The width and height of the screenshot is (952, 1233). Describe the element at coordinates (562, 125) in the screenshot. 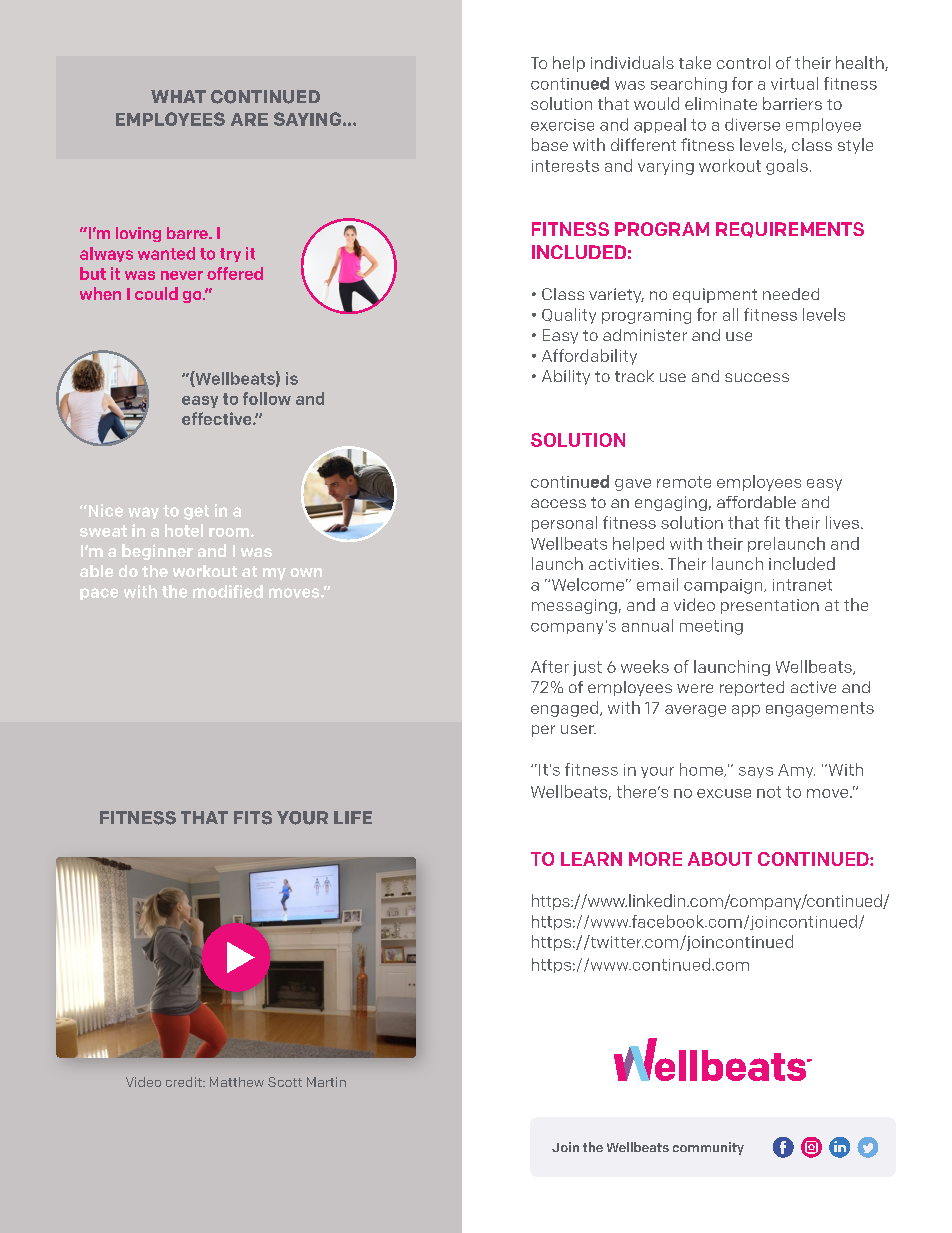

I see `exercise` at that location.
